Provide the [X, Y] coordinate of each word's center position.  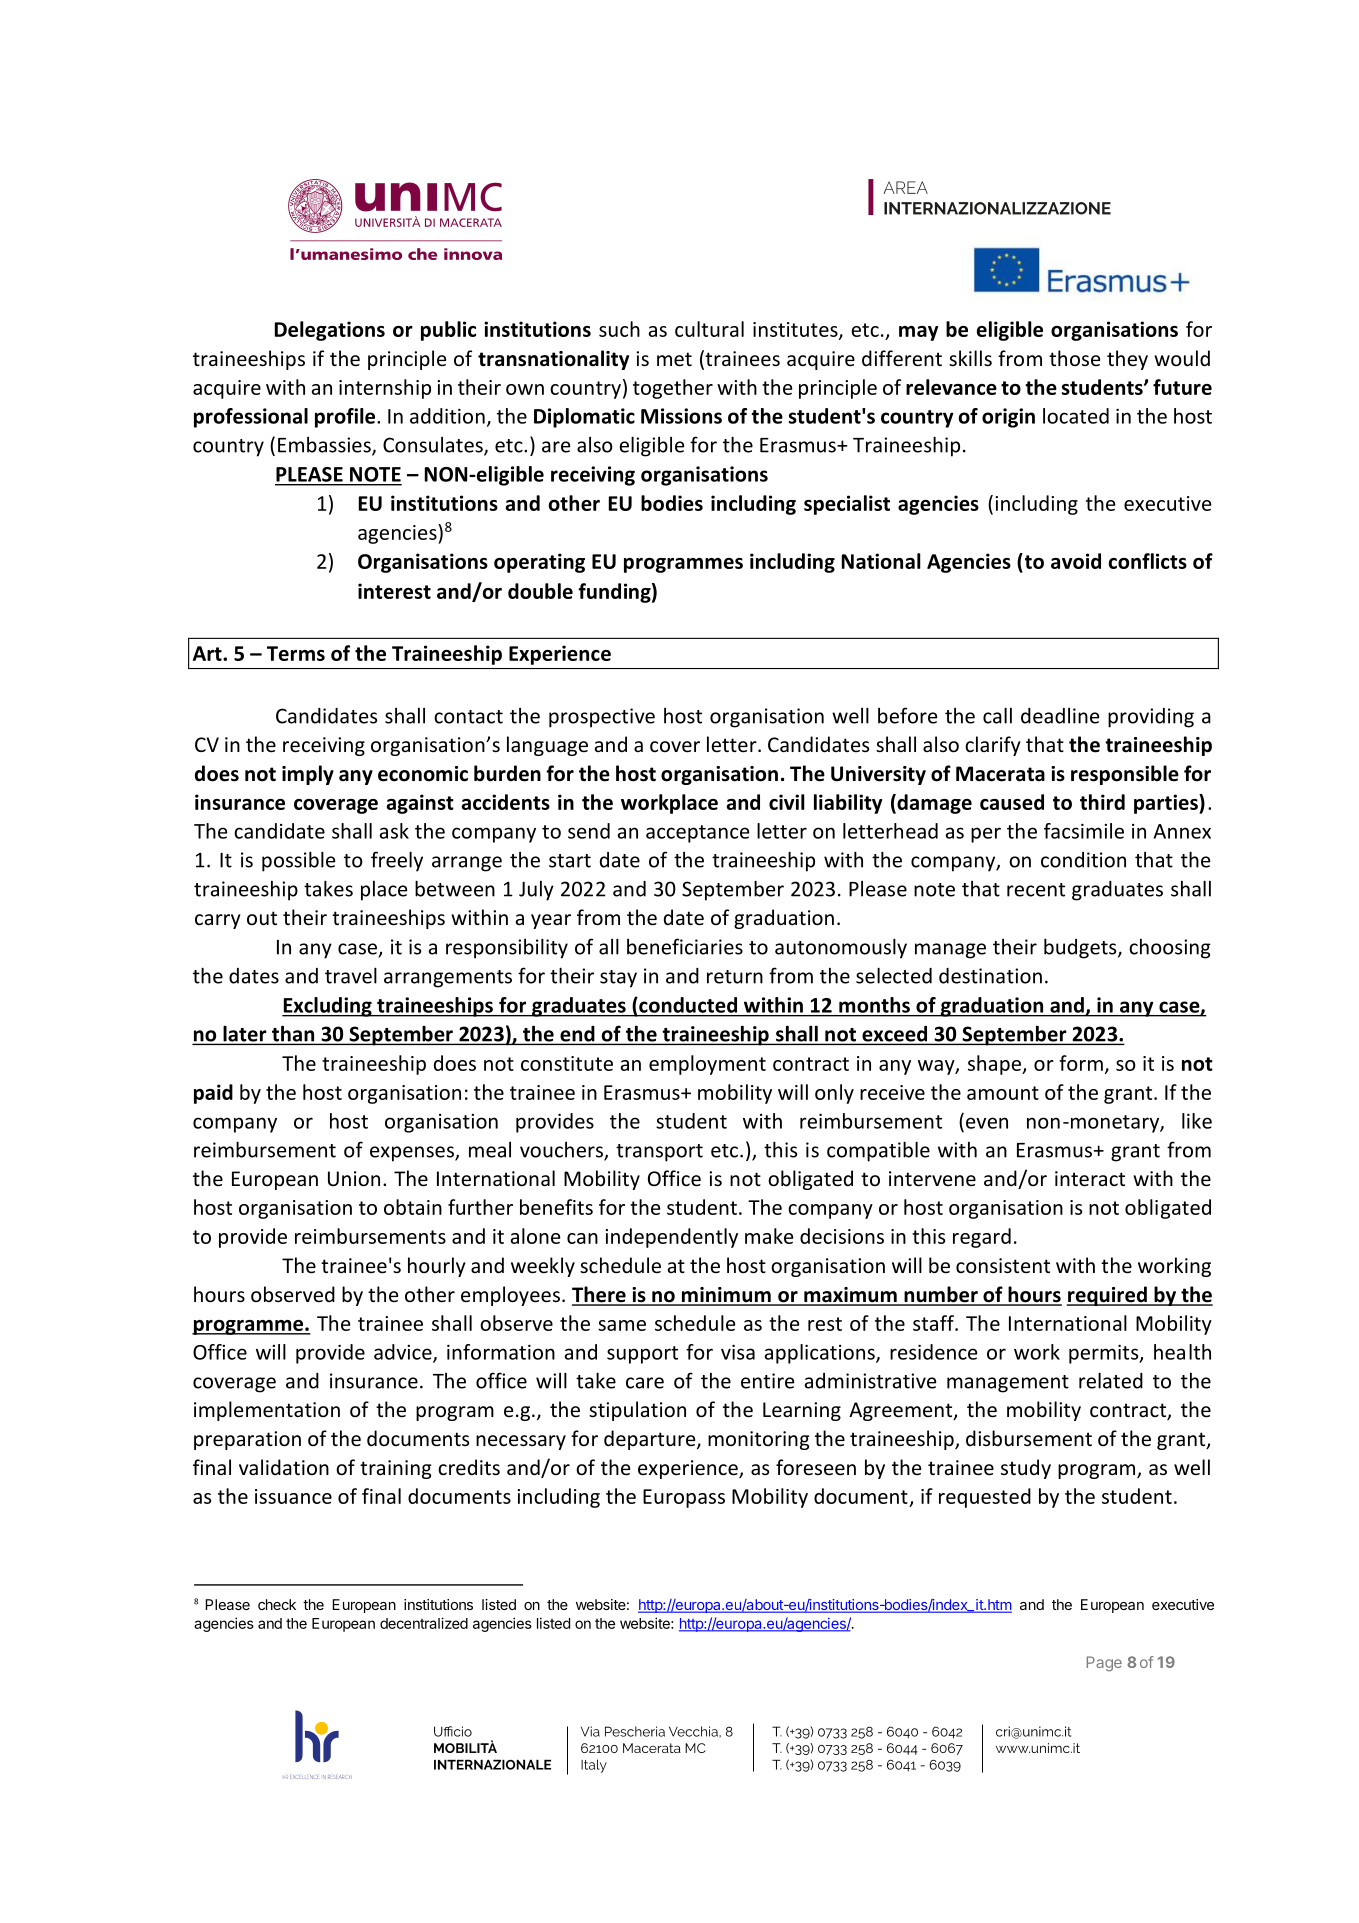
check [277, 1604]
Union [354, 1179]
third [1102, 802]
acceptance [698, 834]
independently [671, 1238]
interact [1090, 1179]
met [674, 359]
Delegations [330, 331]
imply [308, 775]
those [1074, 358]
